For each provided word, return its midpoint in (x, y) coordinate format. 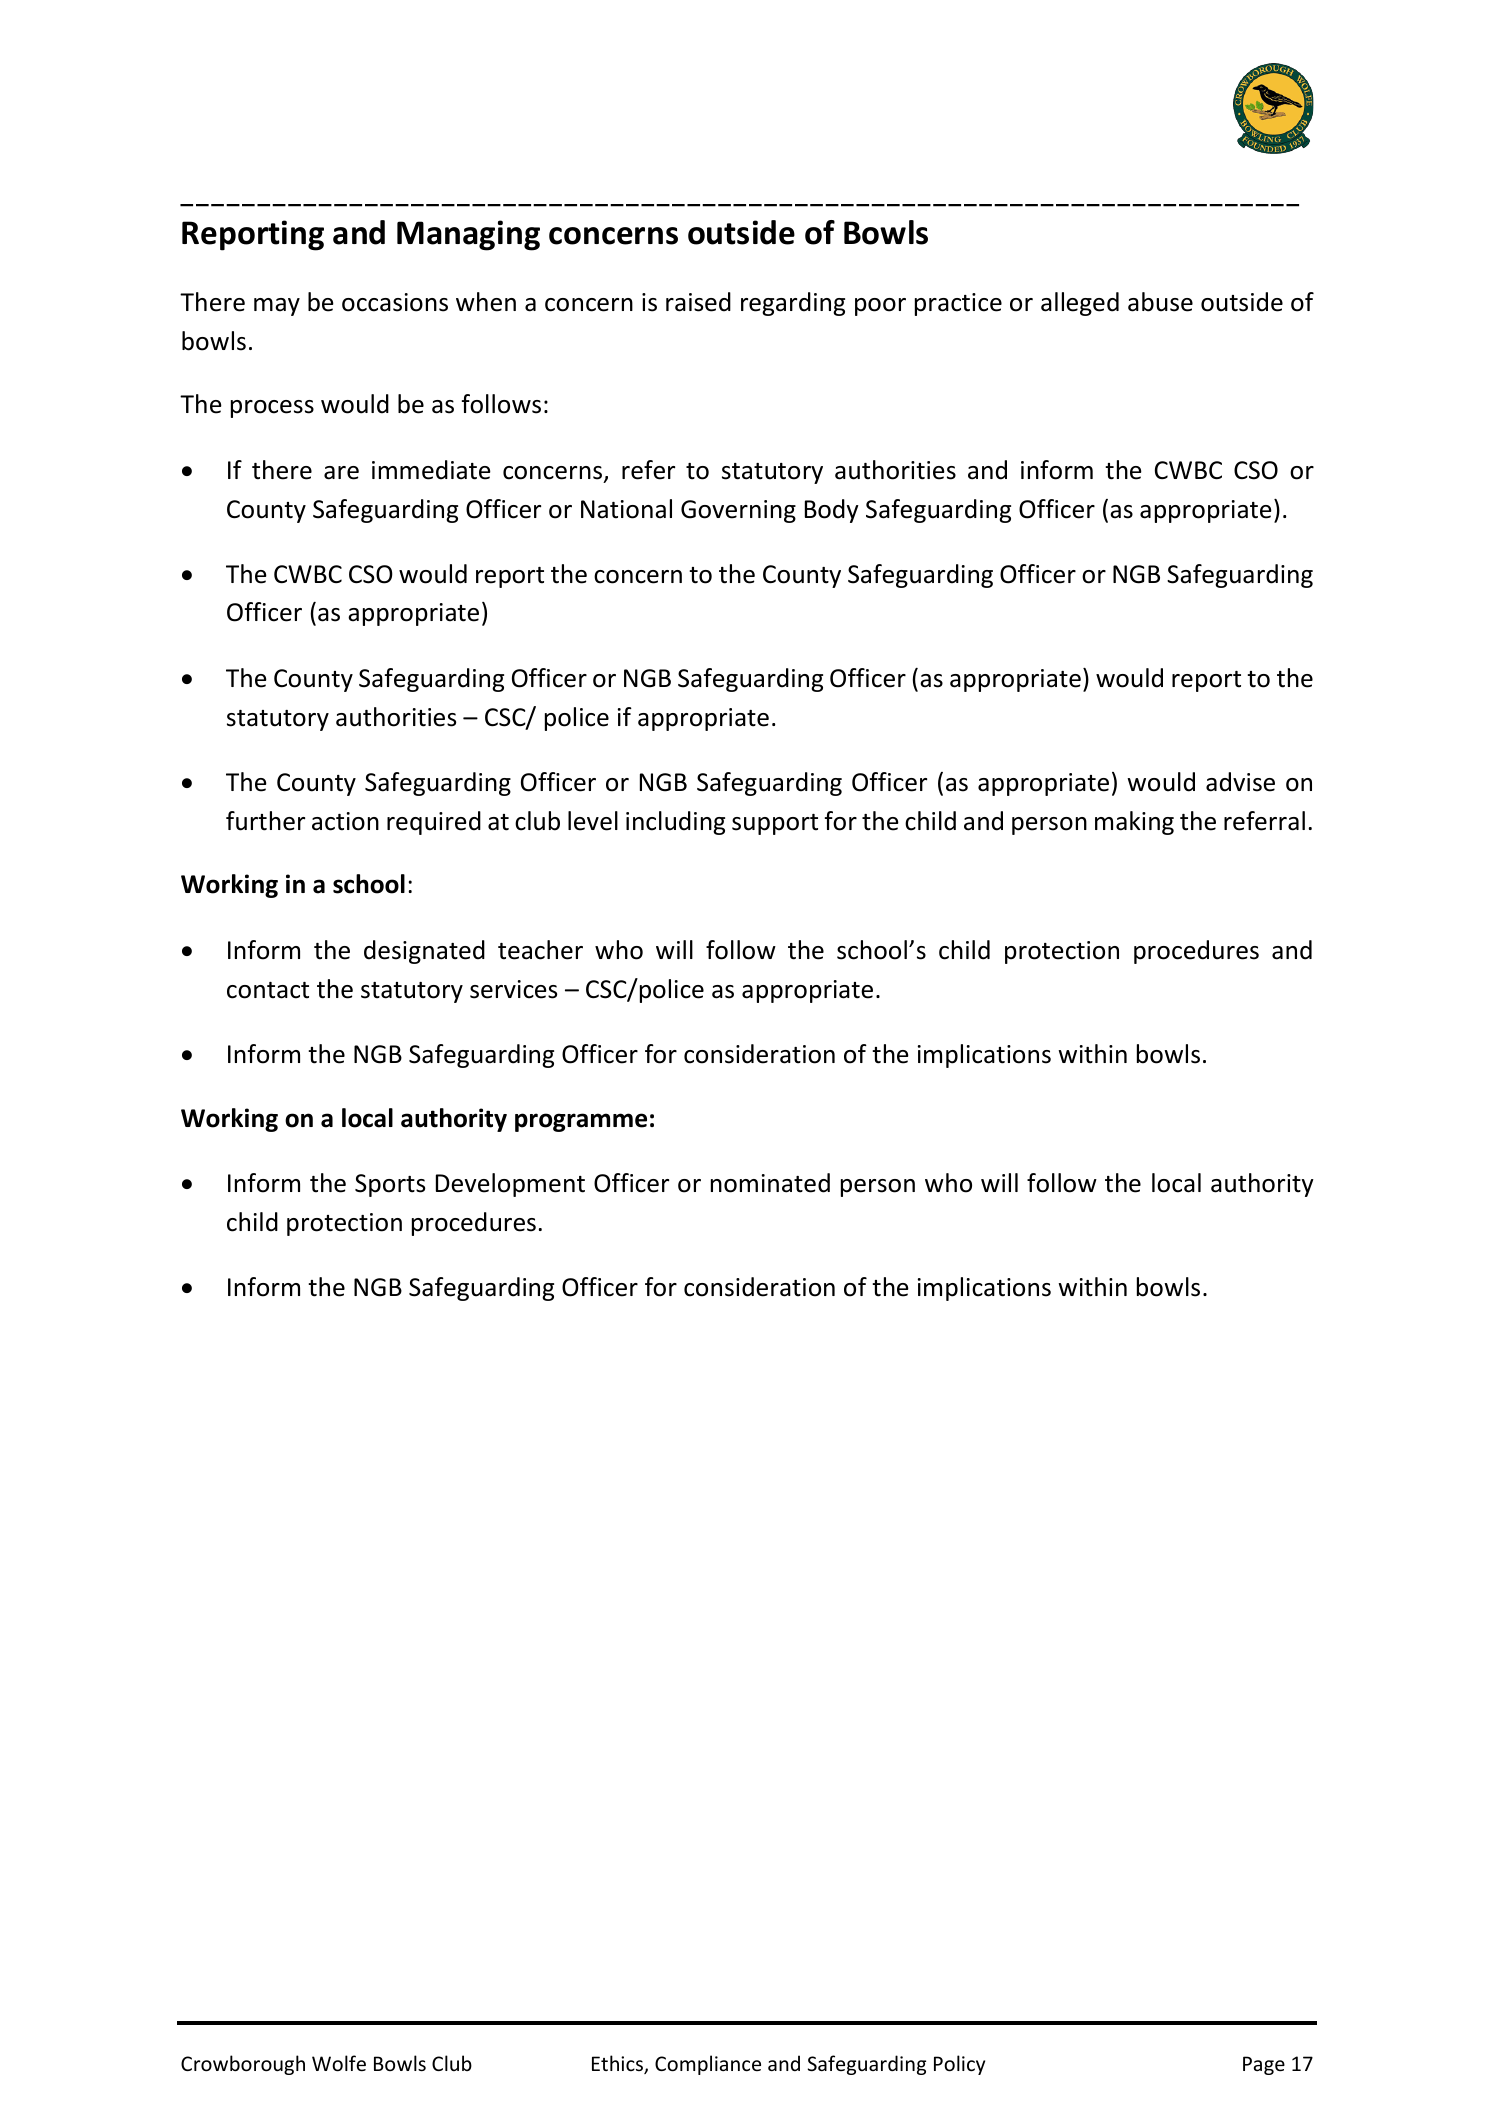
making (1134, 823)
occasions (395, 302)
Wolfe (339, 2063)
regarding (793, 304)
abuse (1160, 302)
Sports (390, 1185)
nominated (770, 1183)
